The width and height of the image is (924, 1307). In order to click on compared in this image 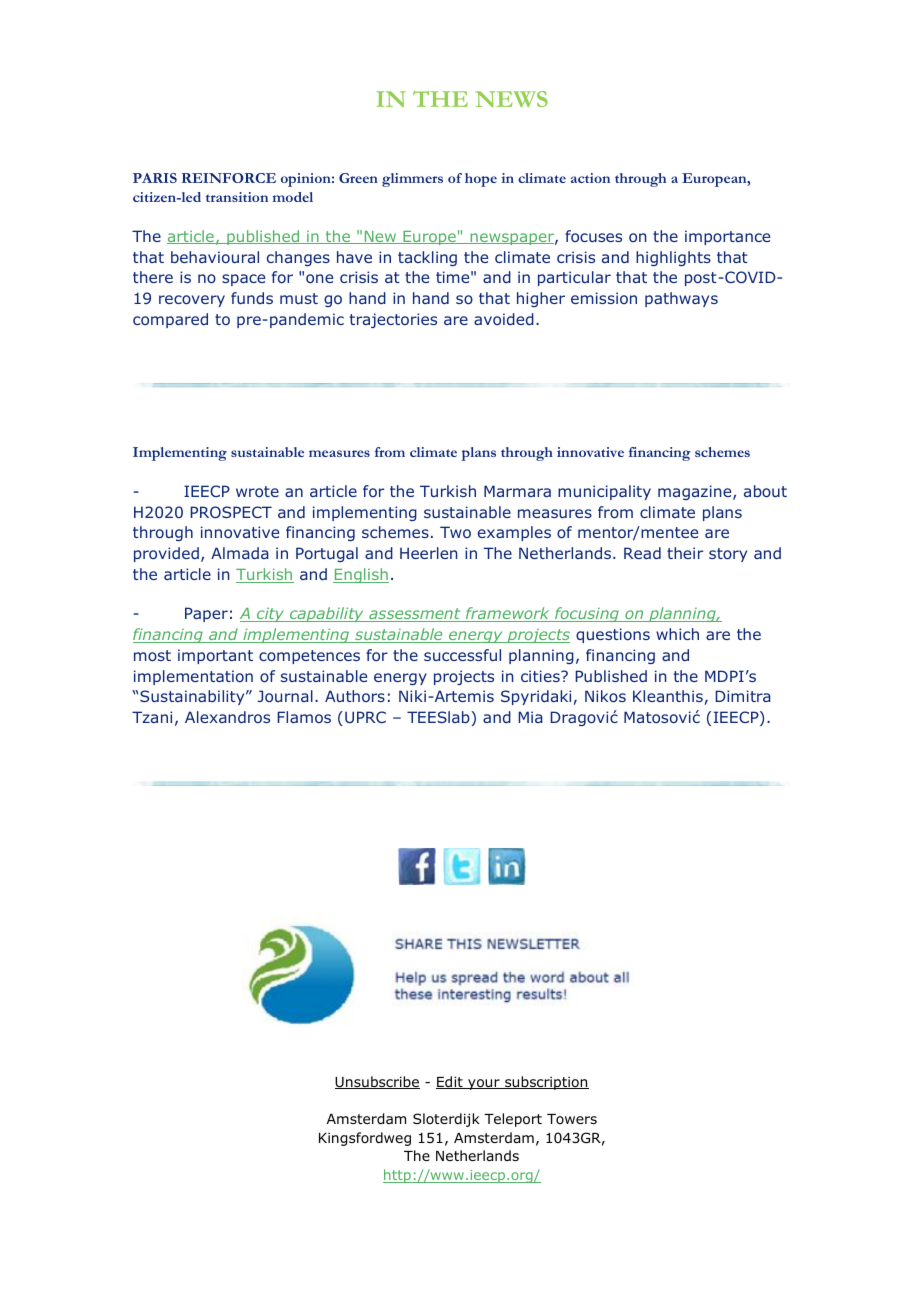, I will do `click(170, 320)`.
